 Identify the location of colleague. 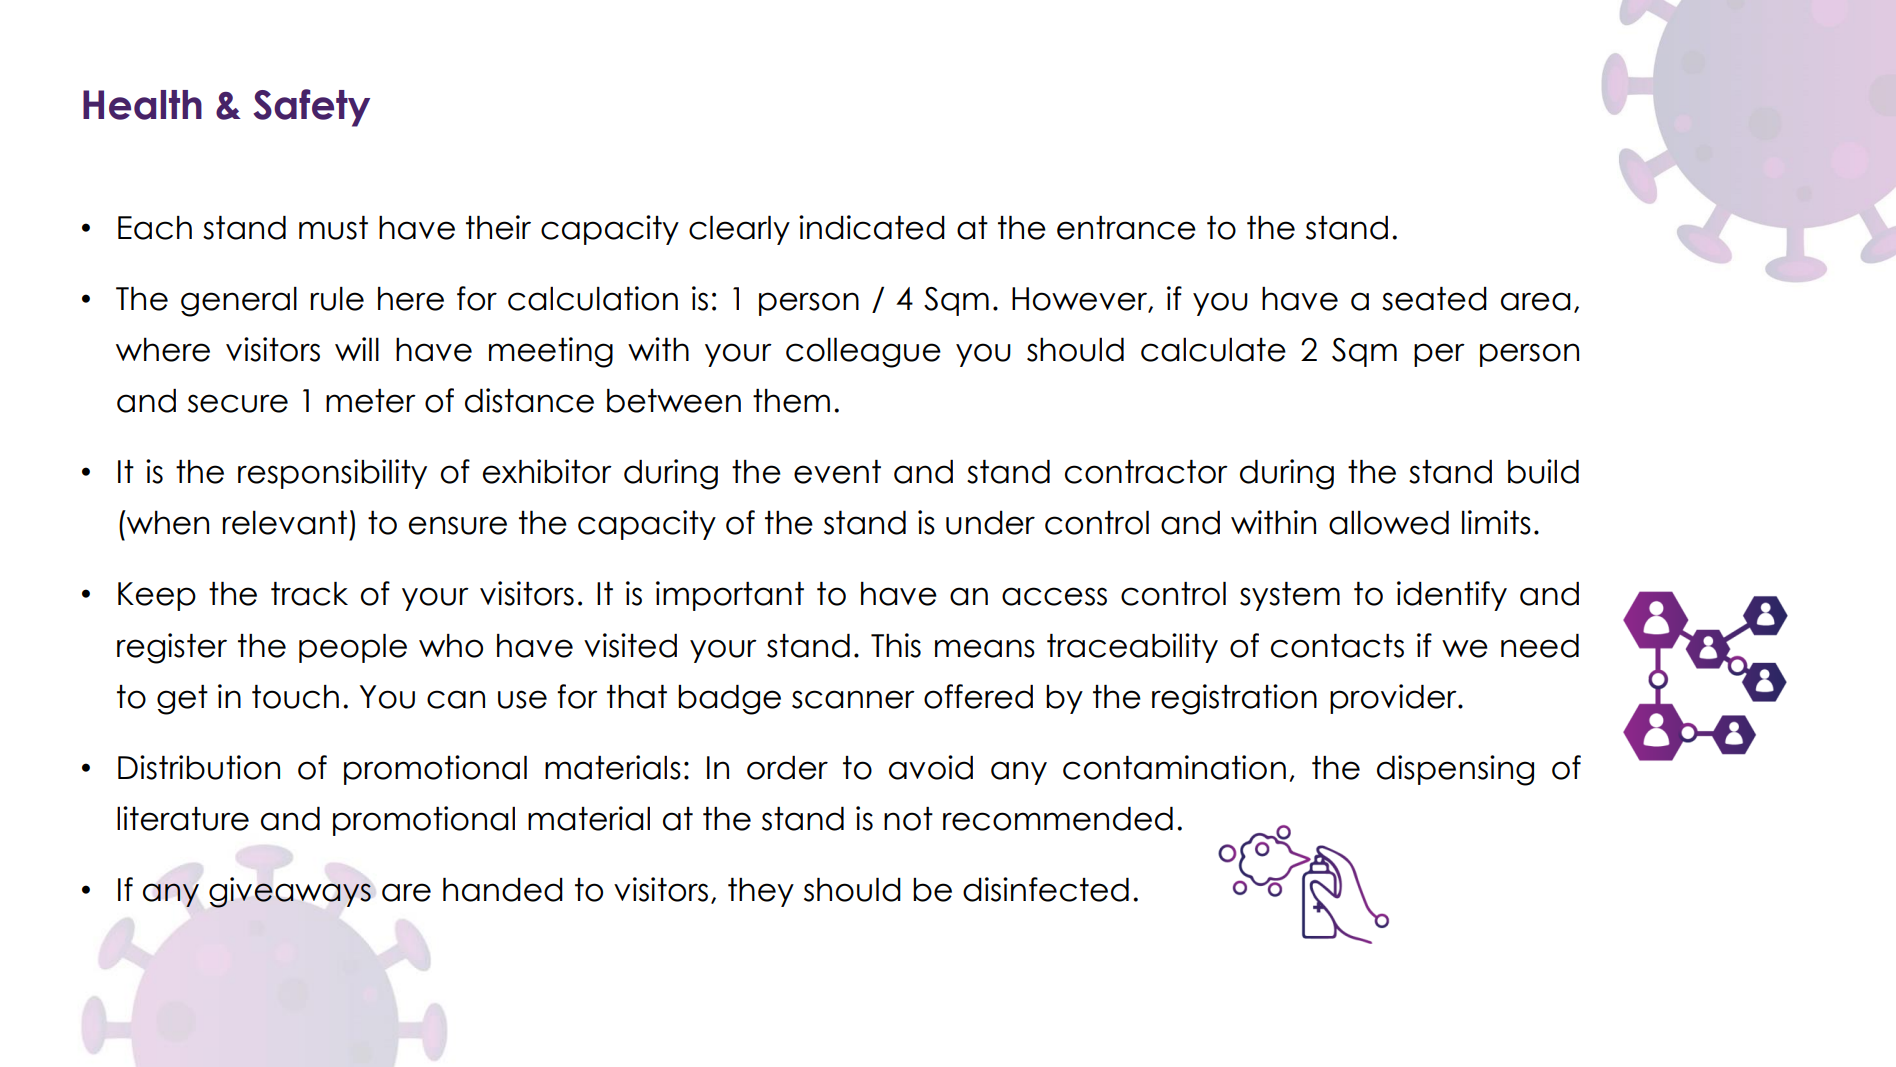
(863, 352).
